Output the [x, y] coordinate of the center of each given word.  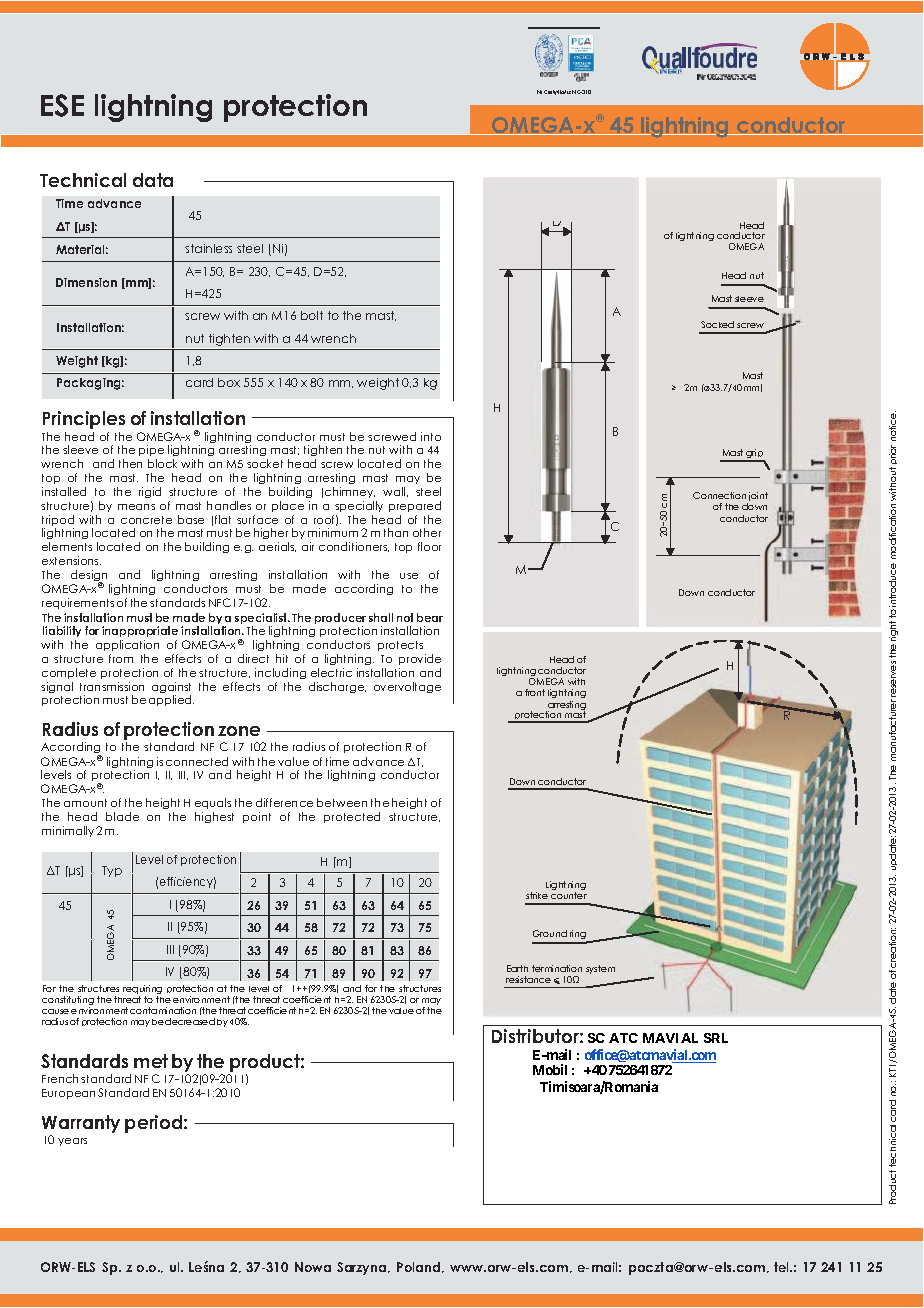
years [72, 1142]
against [171, 689]
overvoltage [407, 687]
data [153, 180]
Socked [717, 324]
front [535, 692]
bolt [312, 315]
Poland [420, 1267]
